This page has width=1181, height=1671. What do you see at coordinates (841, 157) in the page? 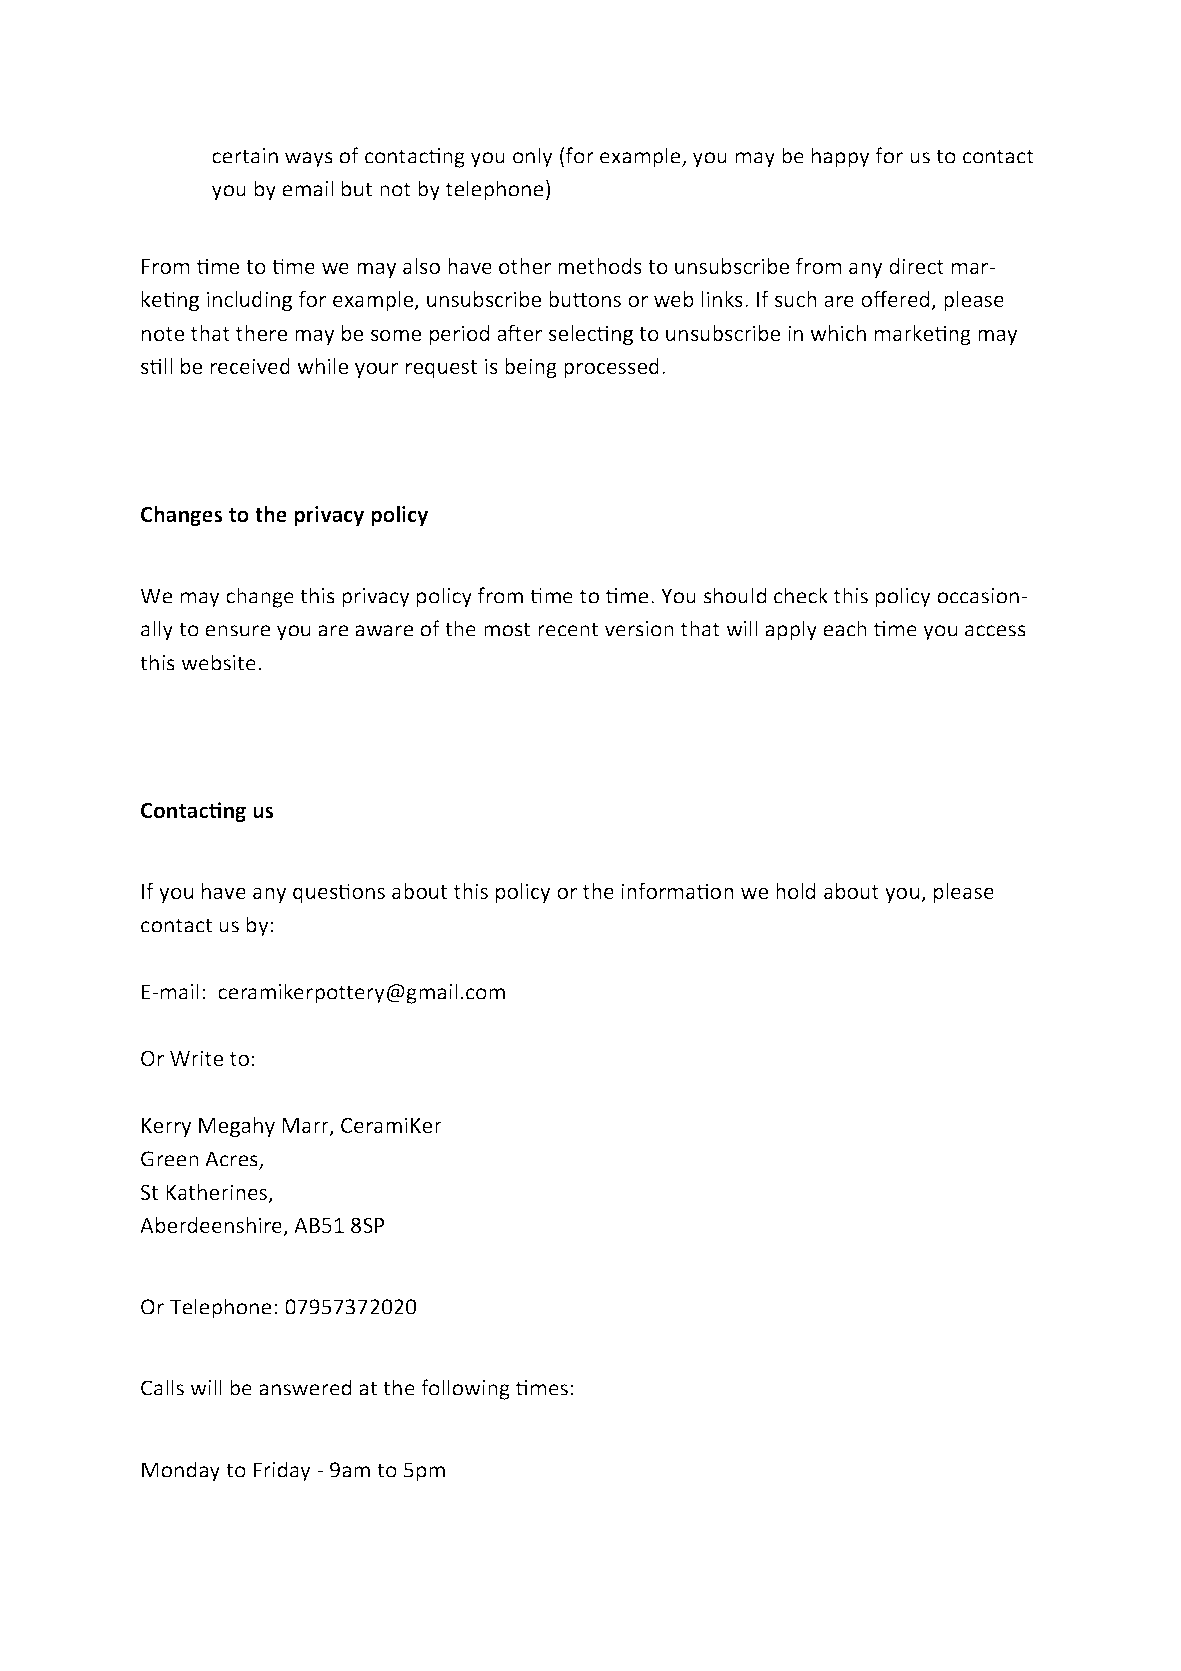
I see `happy` at bounding box center [841, 157].
